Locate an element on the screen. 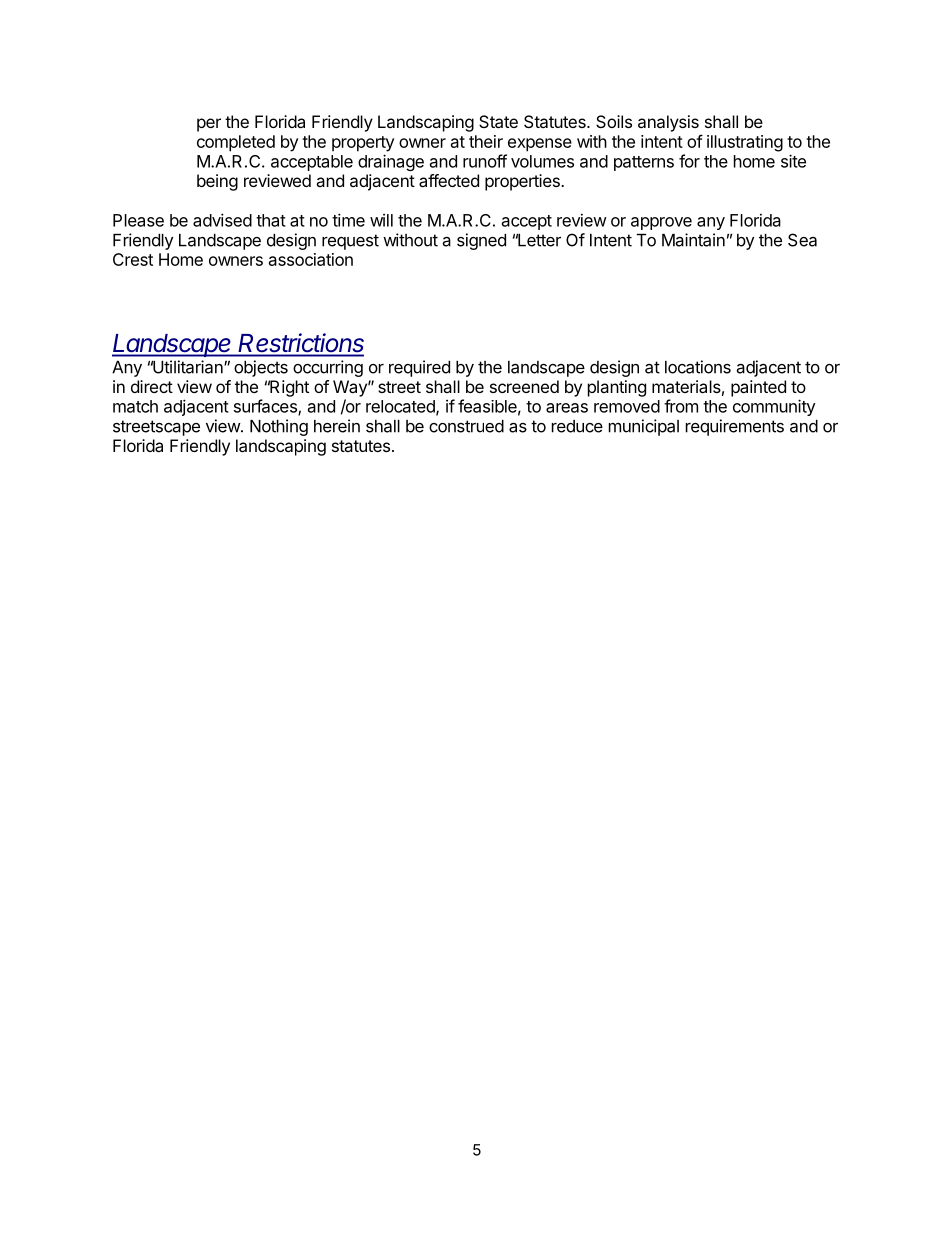 This screenshot has width=952, height=1233. affected is located at coordinates (449, 180).
